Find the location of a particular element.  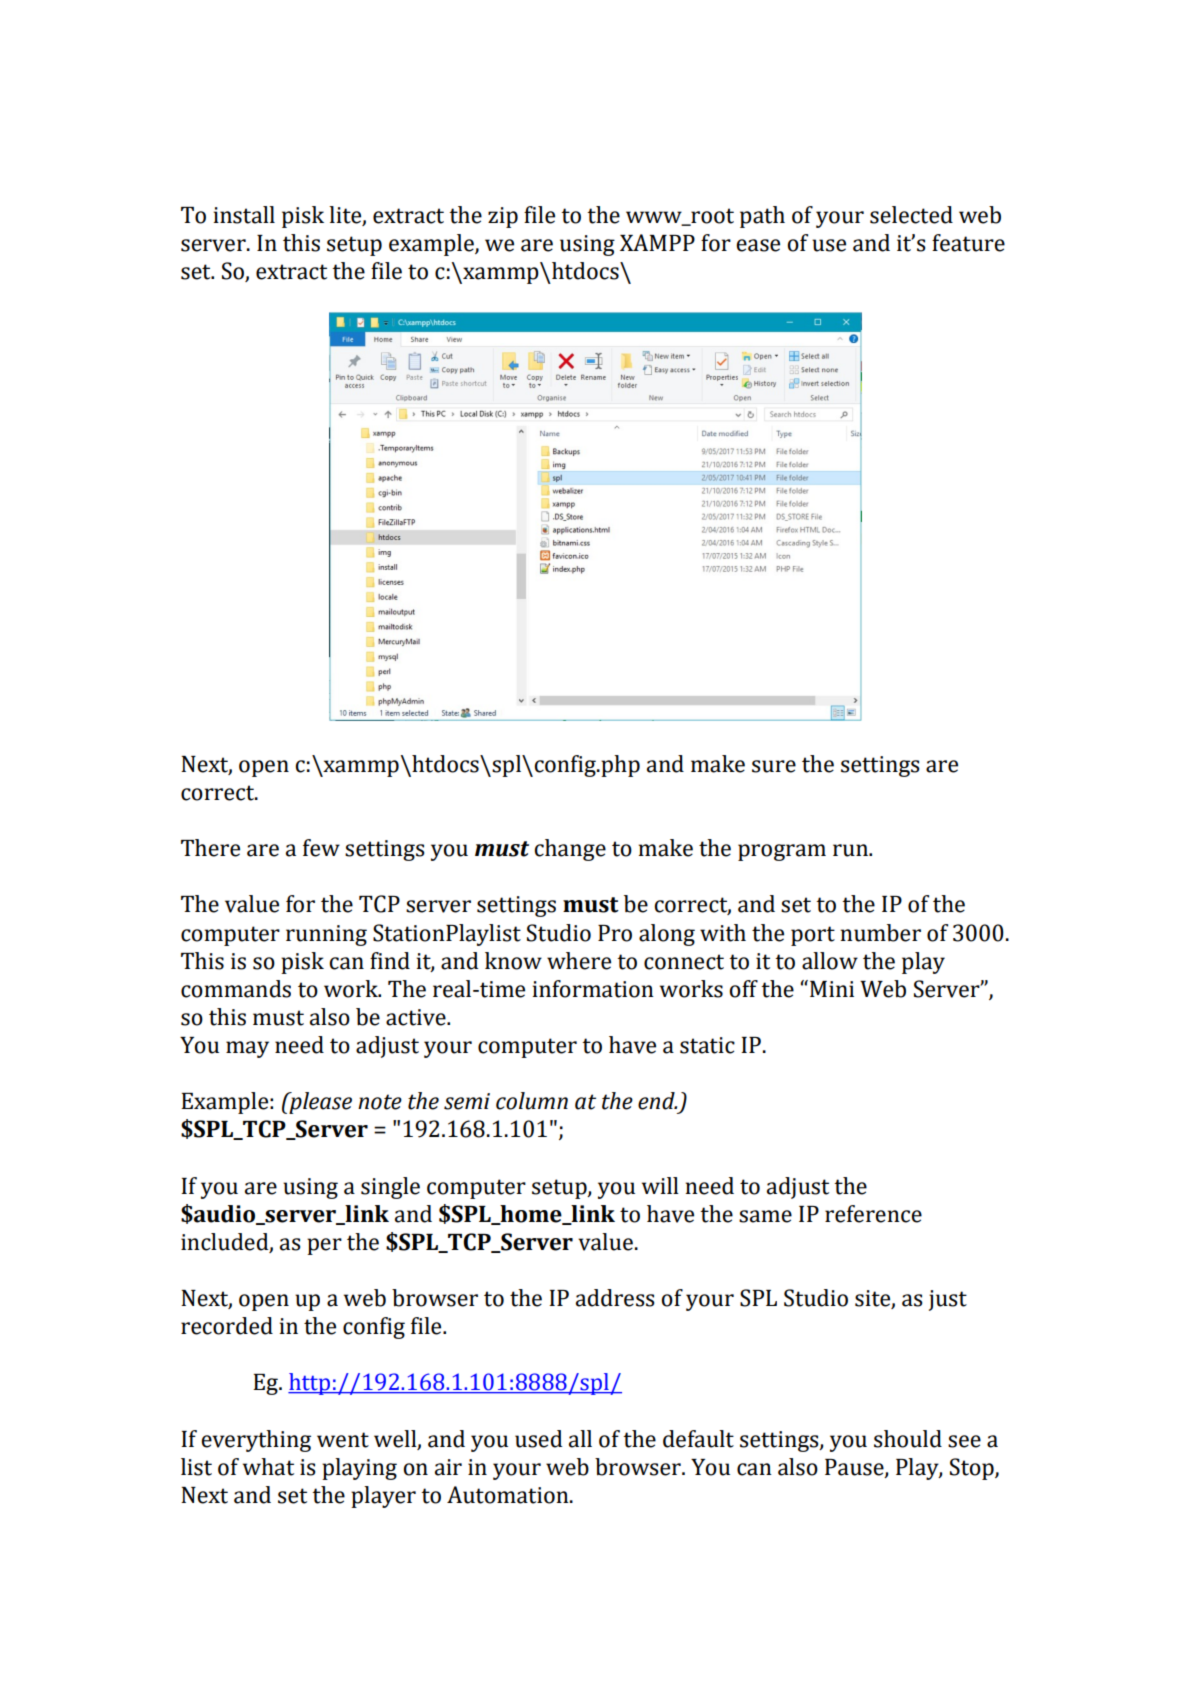

change is located at coordinates (570, 850).
